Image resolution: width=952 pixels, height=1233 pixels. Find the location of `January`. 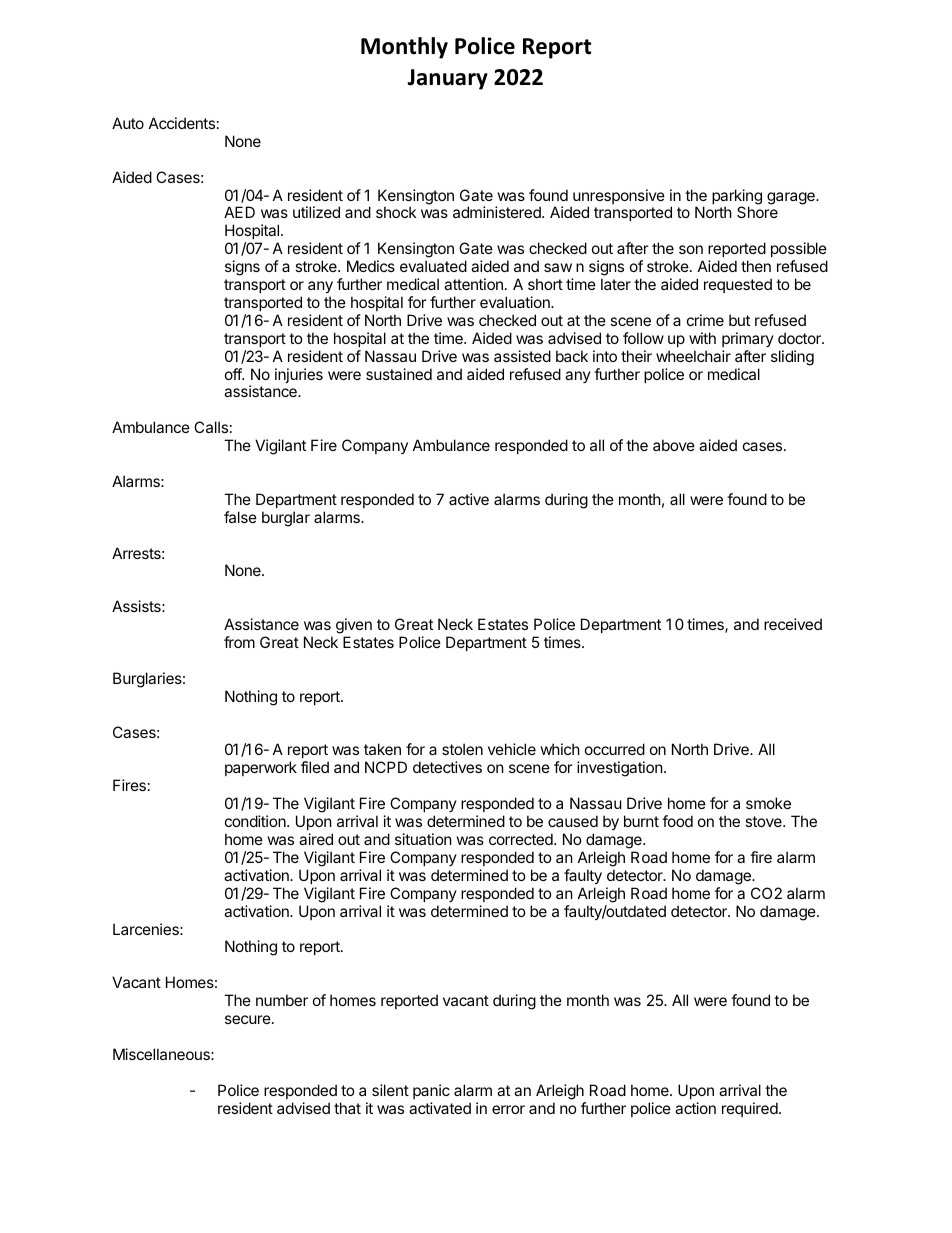

January is located at coordinates (447, 79).
